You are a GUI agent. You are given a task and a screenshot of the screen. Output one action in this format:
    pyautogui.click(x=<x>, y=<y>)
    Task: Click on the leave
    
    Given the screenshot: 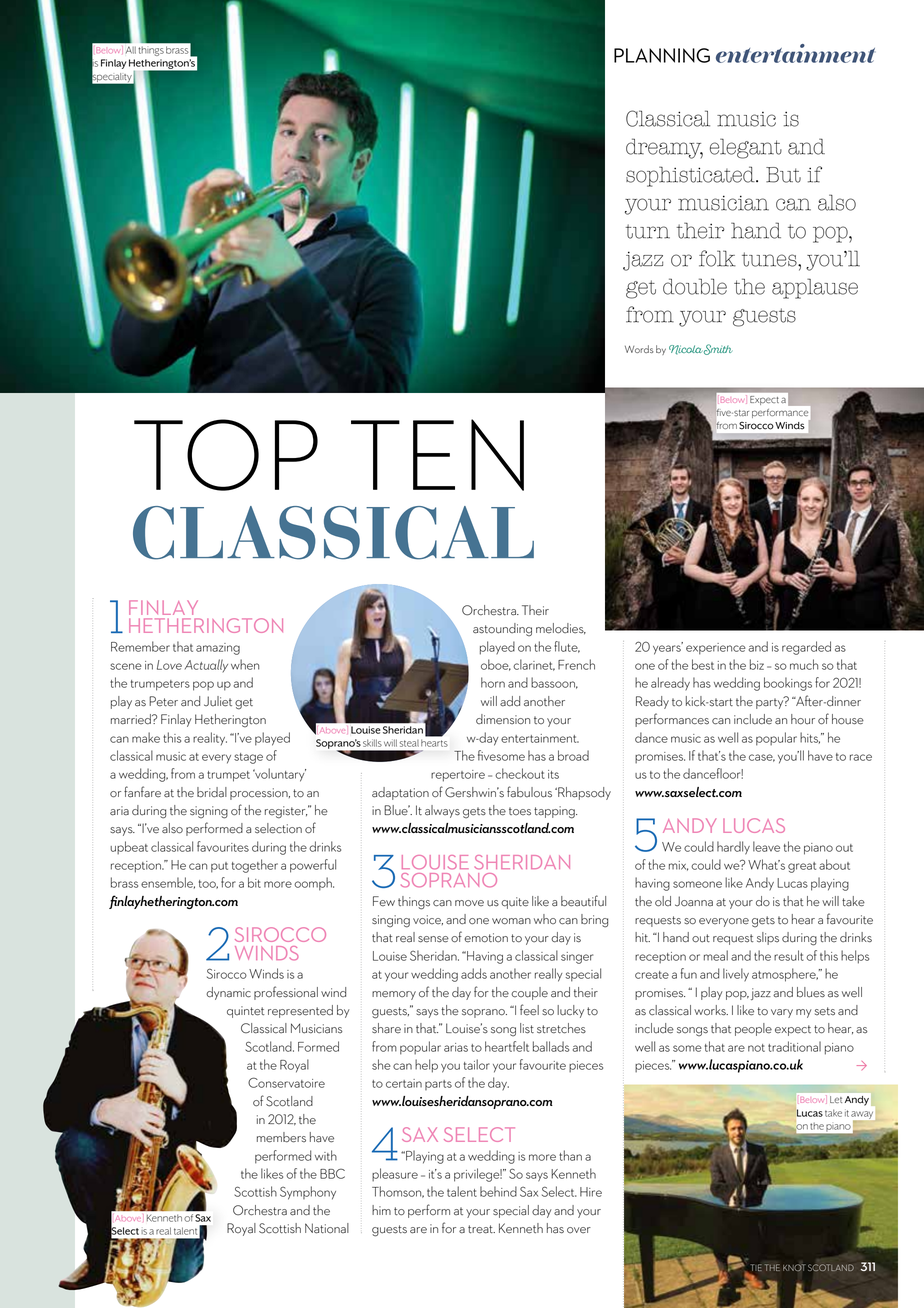 What is the action you would take?
    pyautogui.click(x=766, y=846)
